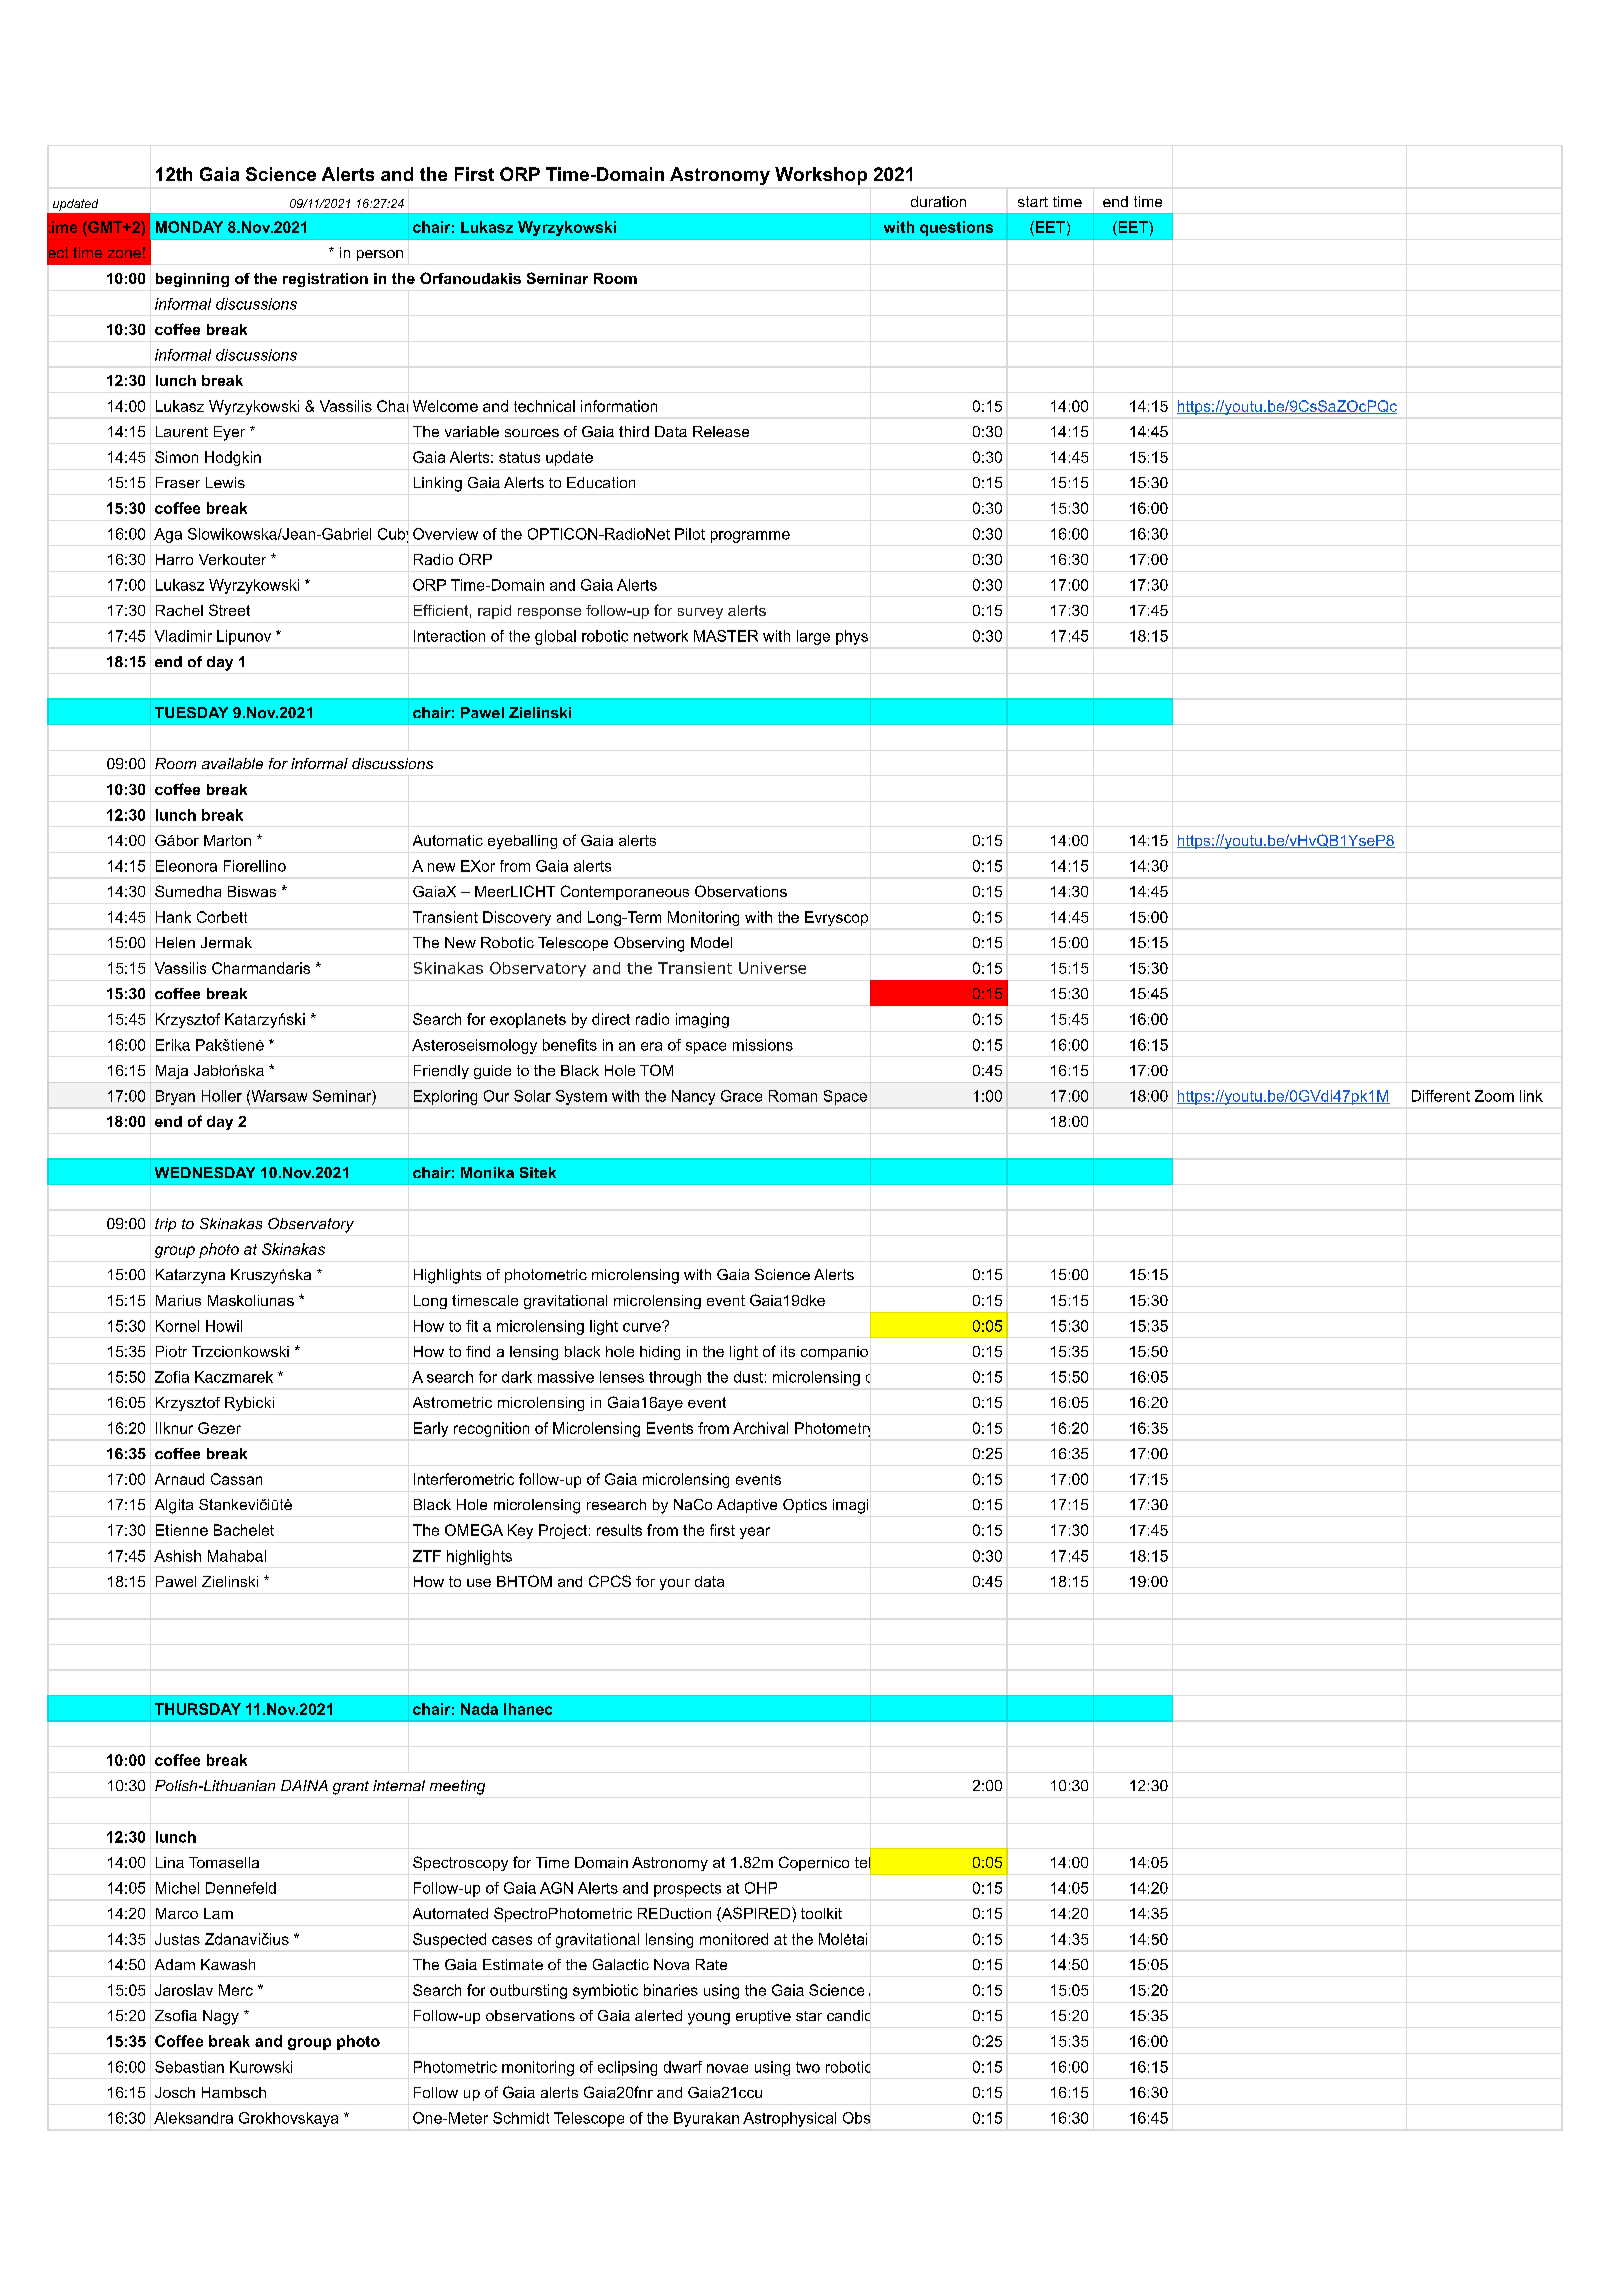 This image has height=2278, width=1610. I want to click on Roman, so click(793, 1096).
